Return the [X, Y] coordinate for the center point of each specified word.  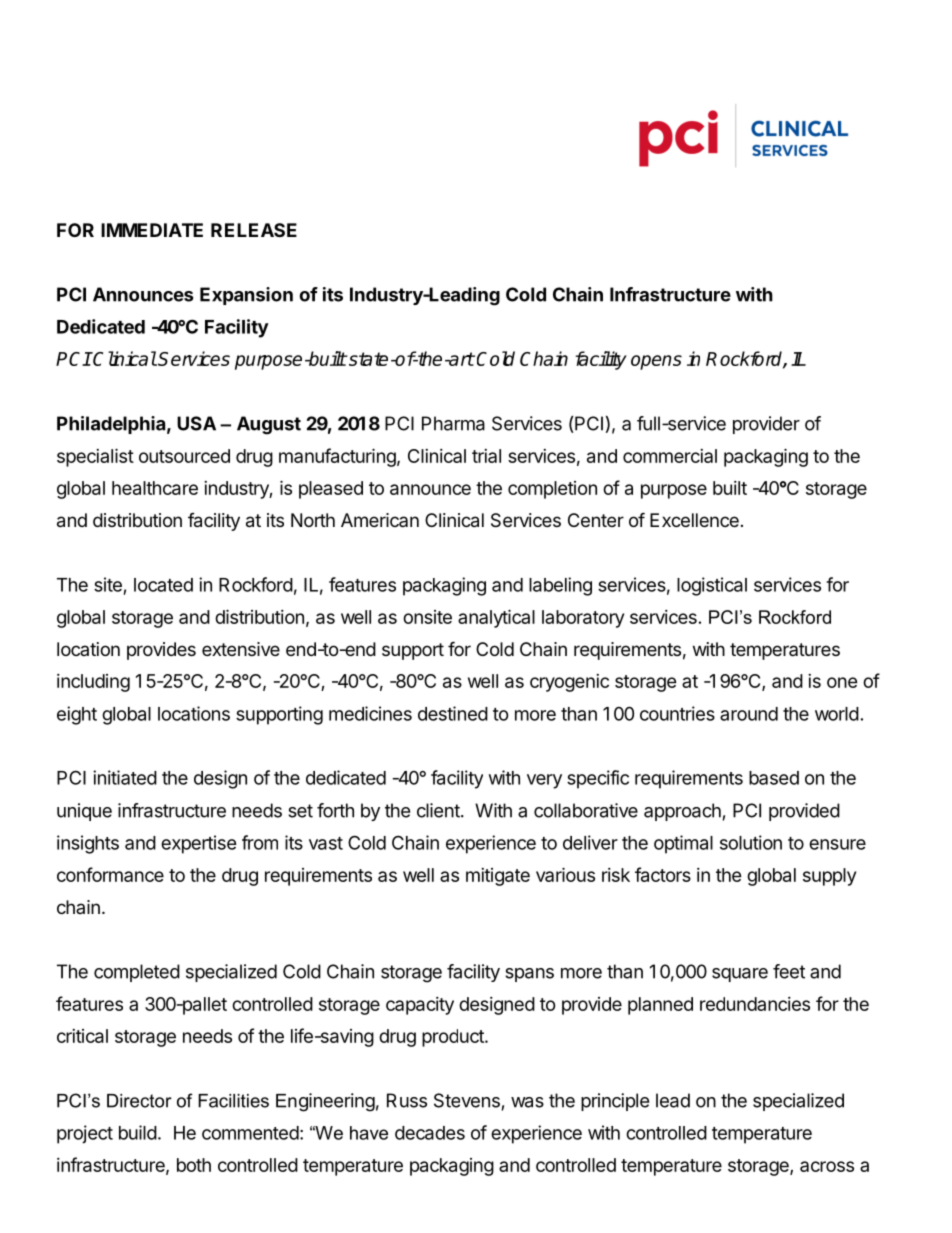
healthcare [155, 488]
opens [656, 362]
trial [486, 456]
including [93, 683]
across [827, 1166]
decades [430, 1133]
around [749, 714]
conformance [110, 874]
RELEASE [254, 230]
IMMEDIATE [152, 230]
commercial [670, 456]
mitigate [498, 877]
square [740, 975]
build [138, 1132]
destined [453, 713]
